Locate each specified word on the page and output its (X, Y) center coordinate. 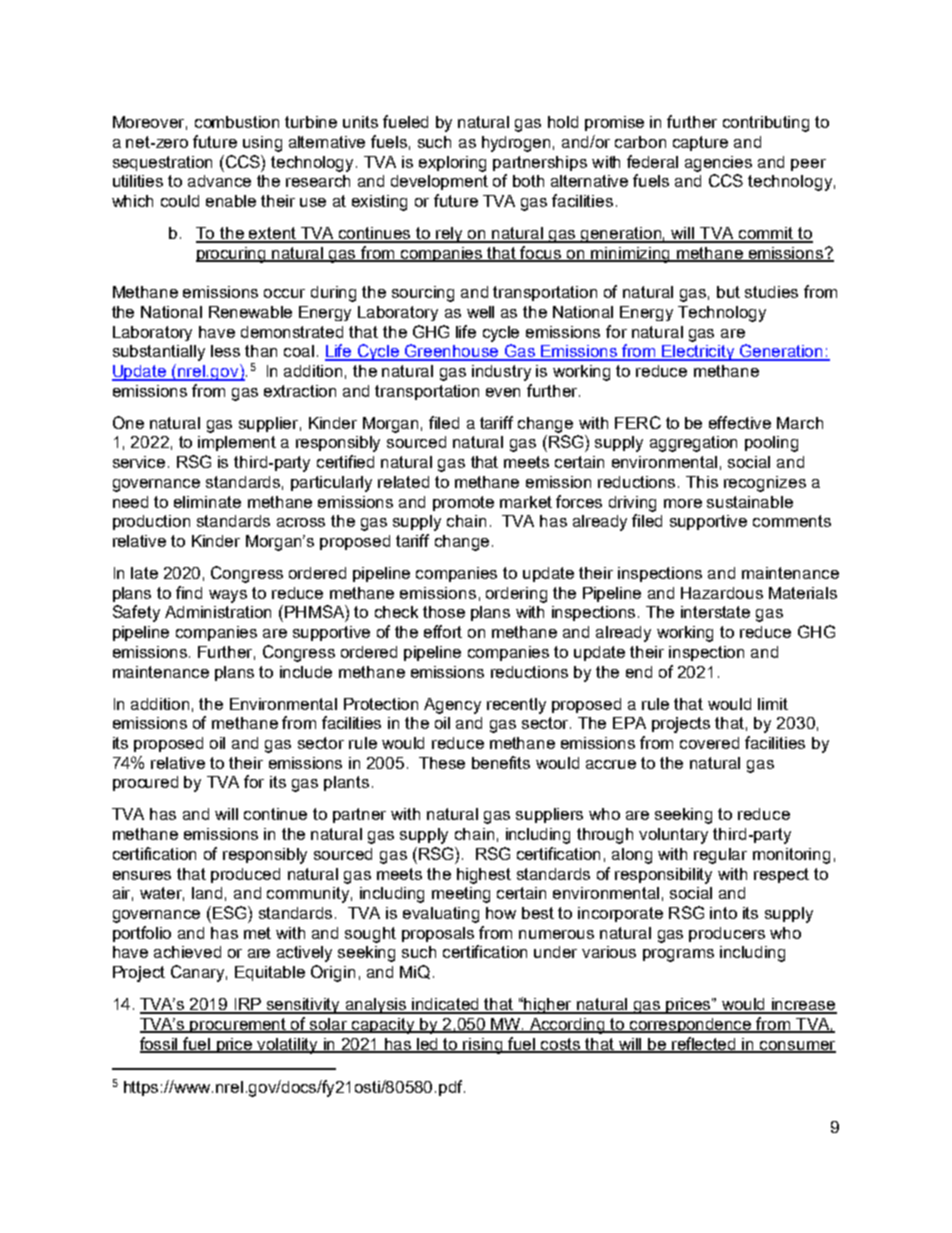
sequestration (162, 163)
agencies (718, 164)
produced (245, 875)
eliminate (207, 502)
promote (463, 503)
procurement (239, 1025)
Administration (218, 612)
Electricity (699, 353)
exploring (452, 164)
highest (484, 876)
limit (773, 704)
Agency (452, 706)
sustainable (750, 502)
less (225, 351)
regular (720, 856)
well (480, 312)
